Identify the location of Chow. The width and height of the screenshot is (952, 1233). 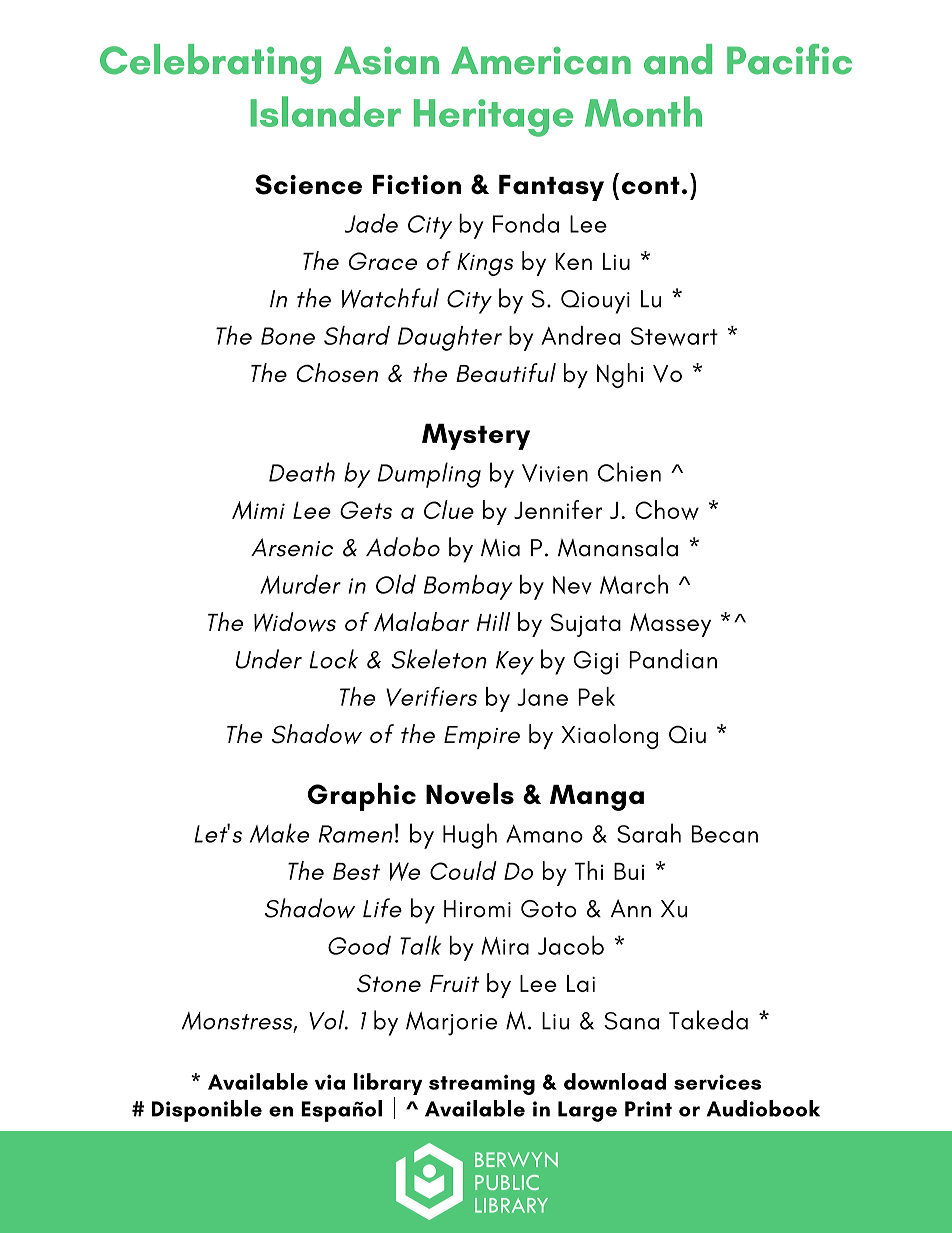
(667, 510).
